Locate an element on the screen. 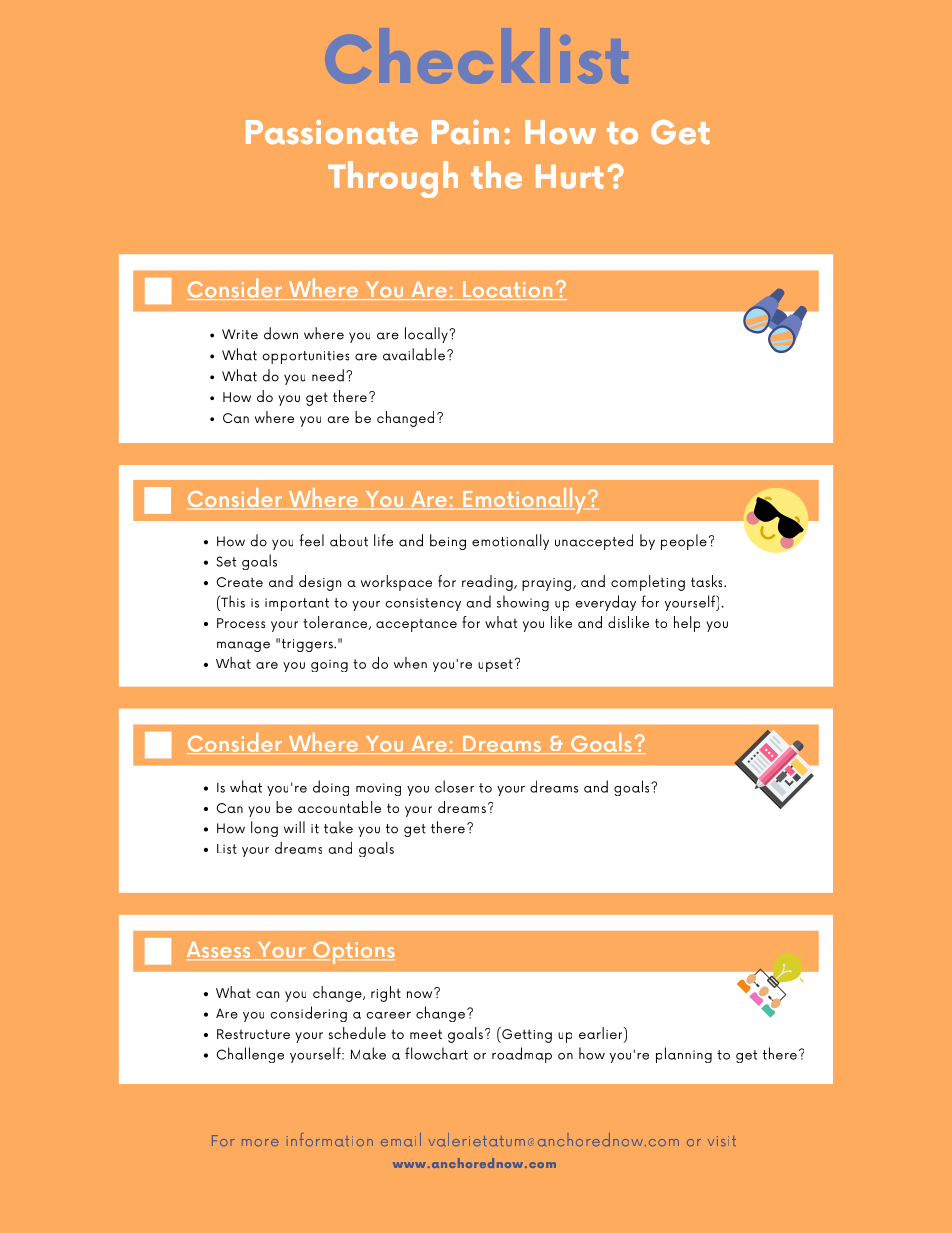  people is located at coordinates (684, 542).
